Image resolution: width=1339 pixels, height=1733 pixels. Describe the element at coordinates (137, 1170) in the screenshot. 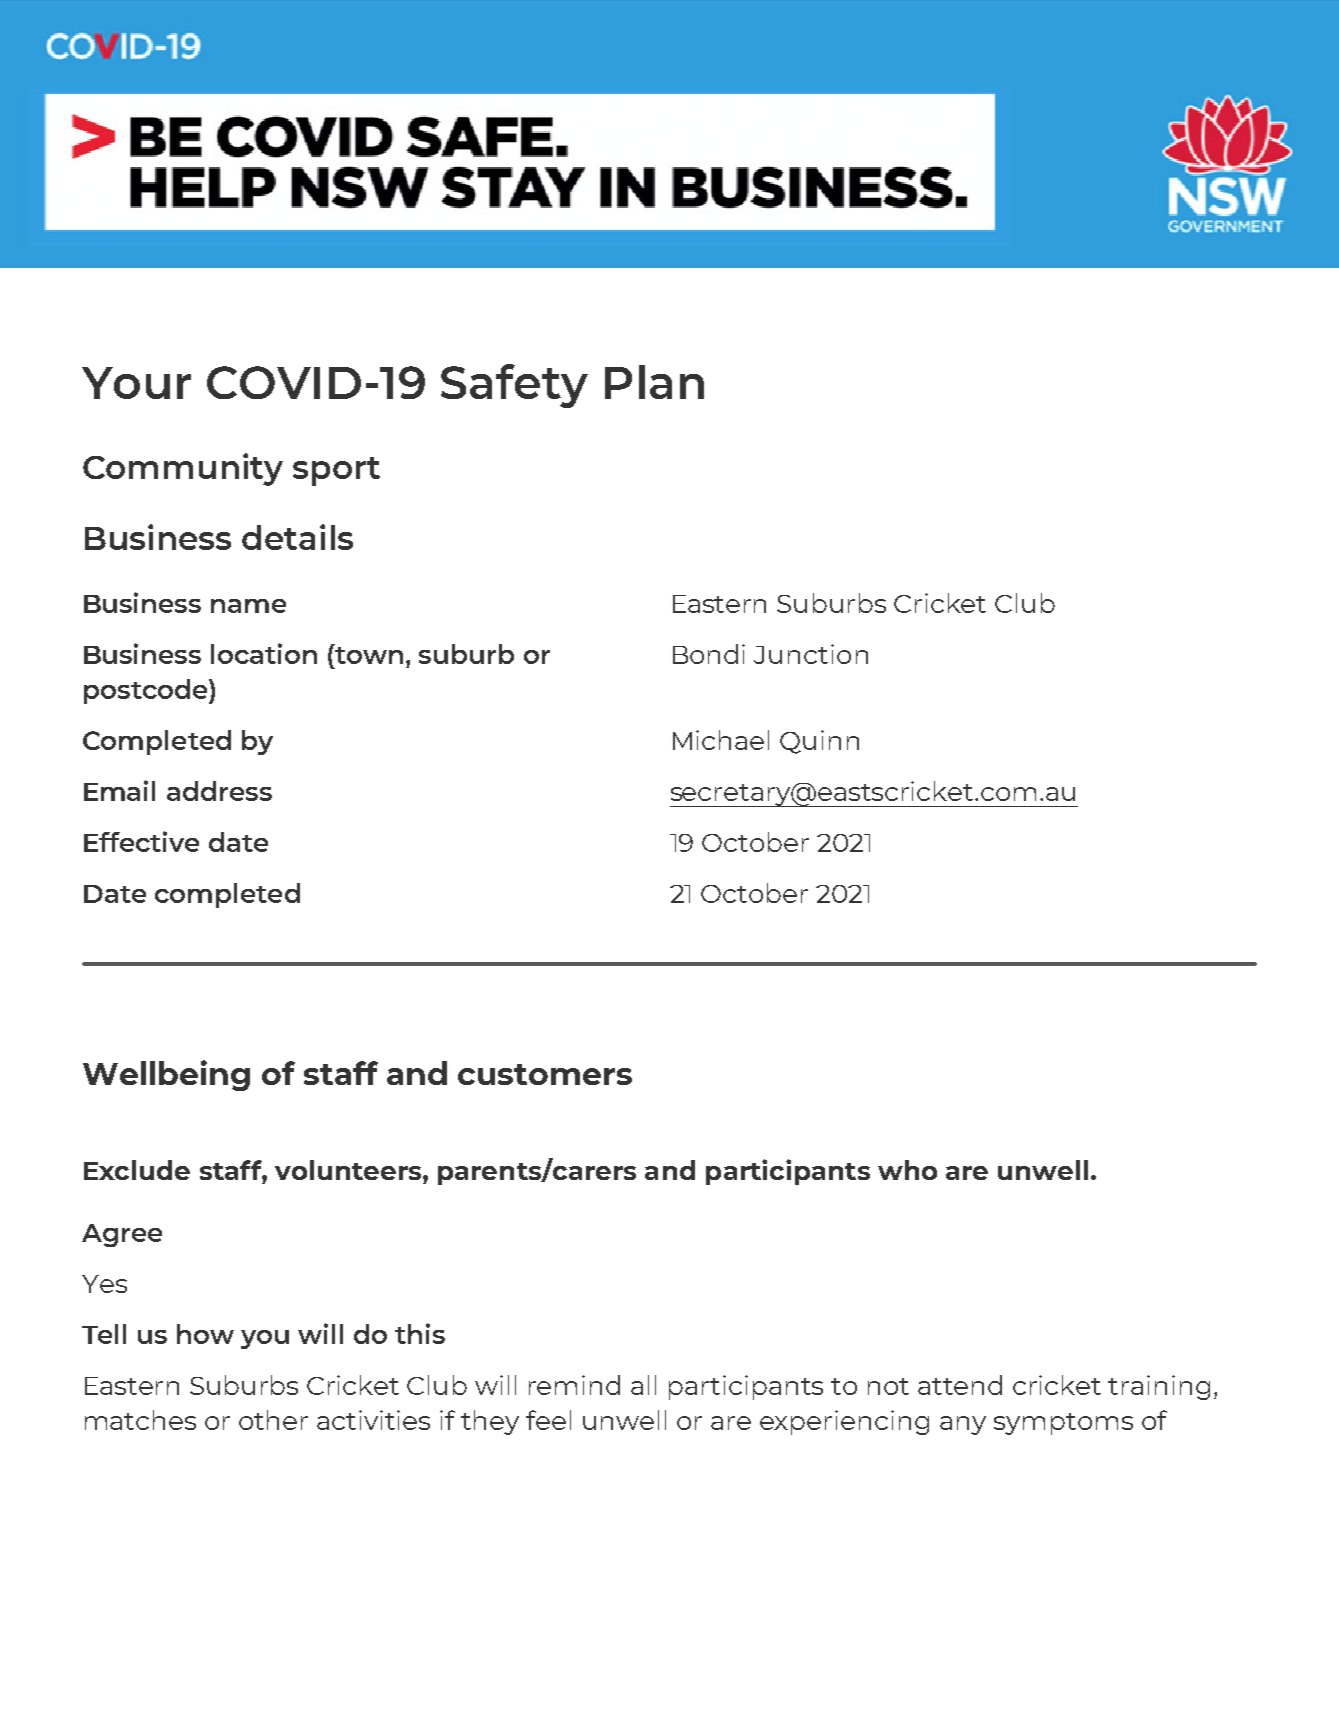

I see `Exclude` at that location.
